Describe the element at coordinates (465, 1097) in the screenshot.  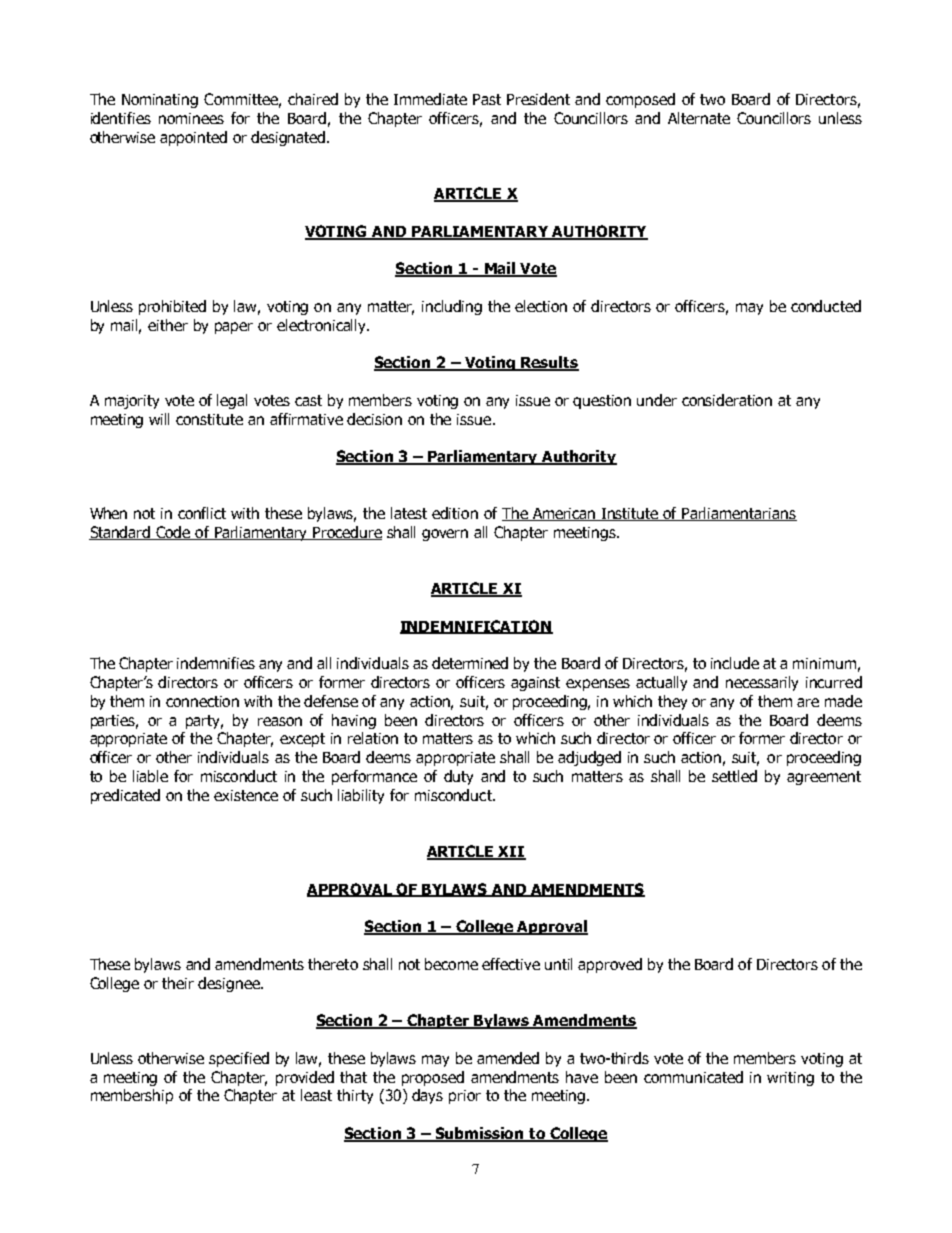
I see `prior` at that location.
